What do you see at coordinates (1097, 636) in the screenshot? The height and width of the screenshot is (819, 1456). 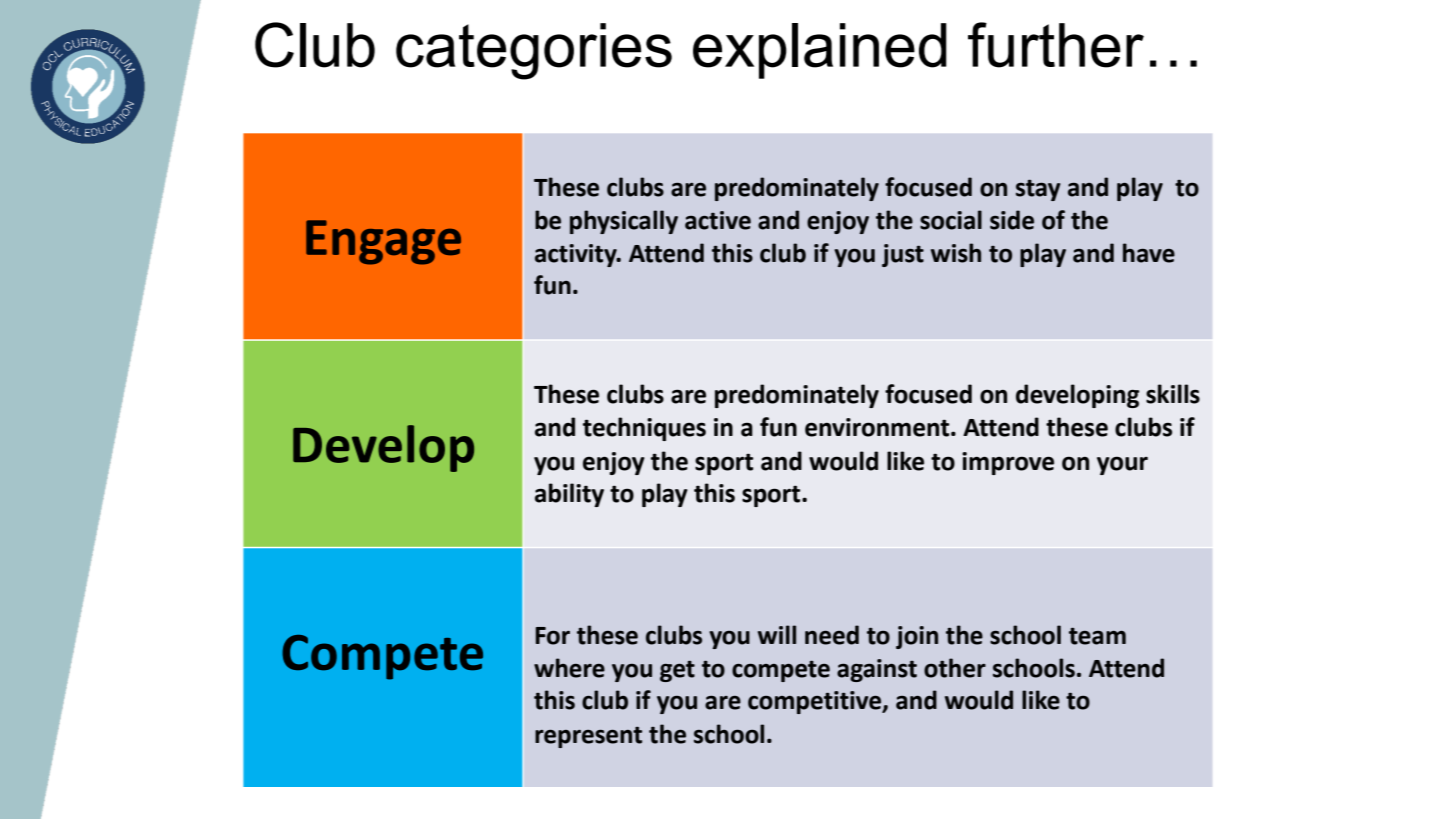 I see `team` at bounding box center [1097, 636].
